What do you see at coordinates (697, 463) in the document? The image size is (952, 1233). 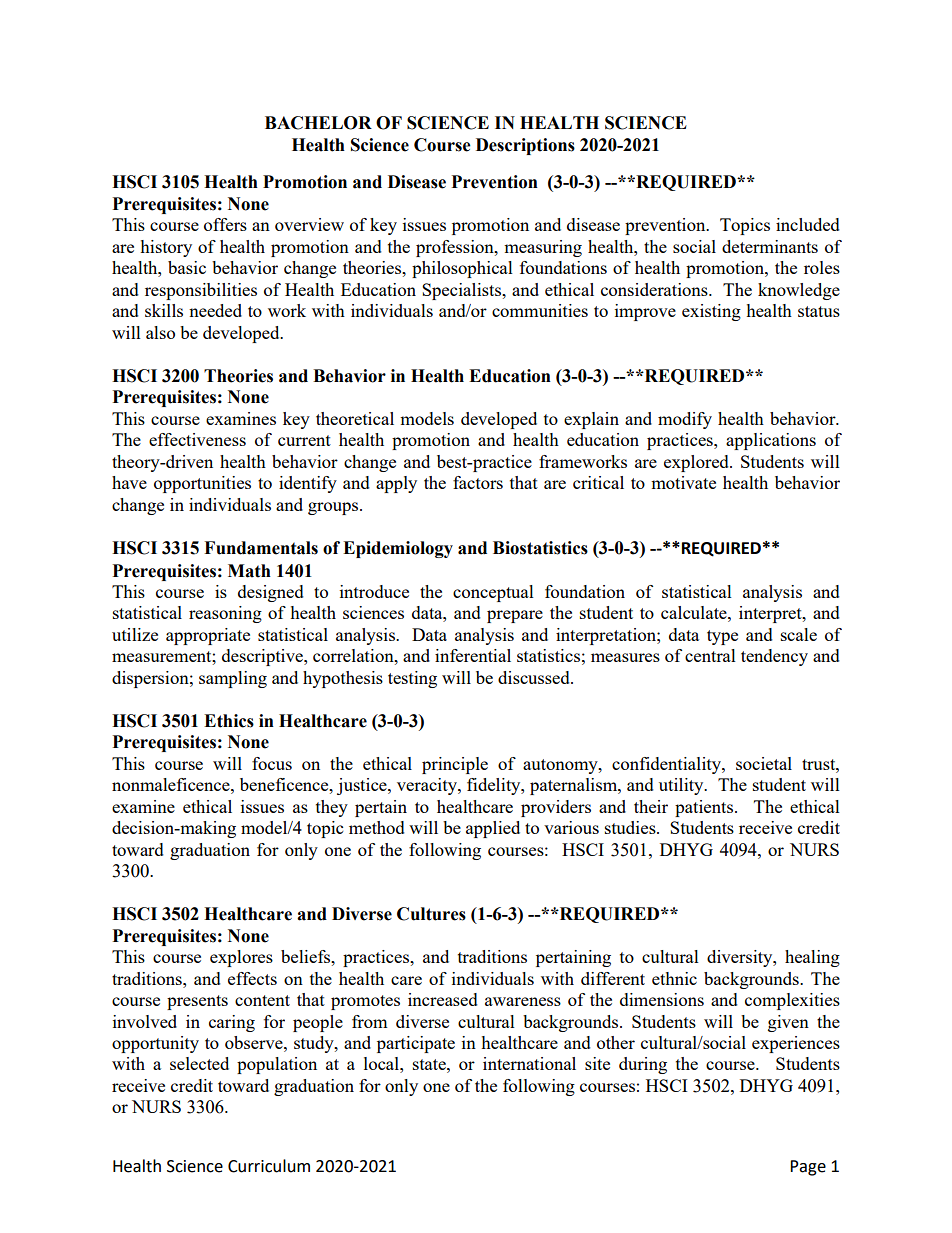 I see `explored` at bounding box center [697, 463].
